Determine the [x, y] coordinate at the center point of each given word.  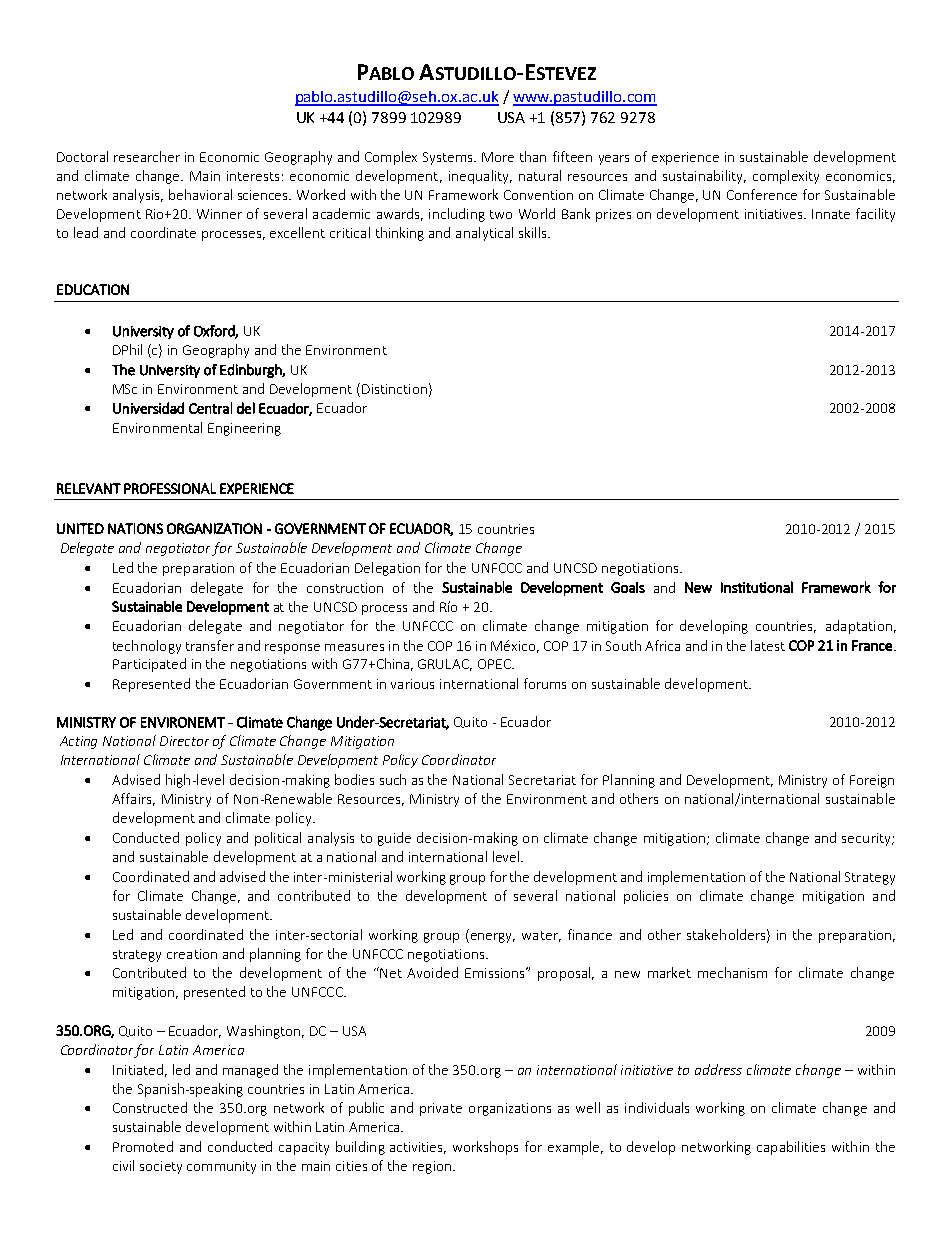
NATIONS [135, 528]
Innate [831, 214]
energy [491, 938]
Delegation [387, 569]
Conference [762, 194]
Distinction [394, 389]
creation [192, 954]
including [457, 215]
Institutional [757, 587]
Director [184, 741]
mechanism [732, 972]
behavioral [200, 194]
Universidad [148, 408]
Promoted [143, 1146]
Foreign [872, 781]
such [393, 779]
